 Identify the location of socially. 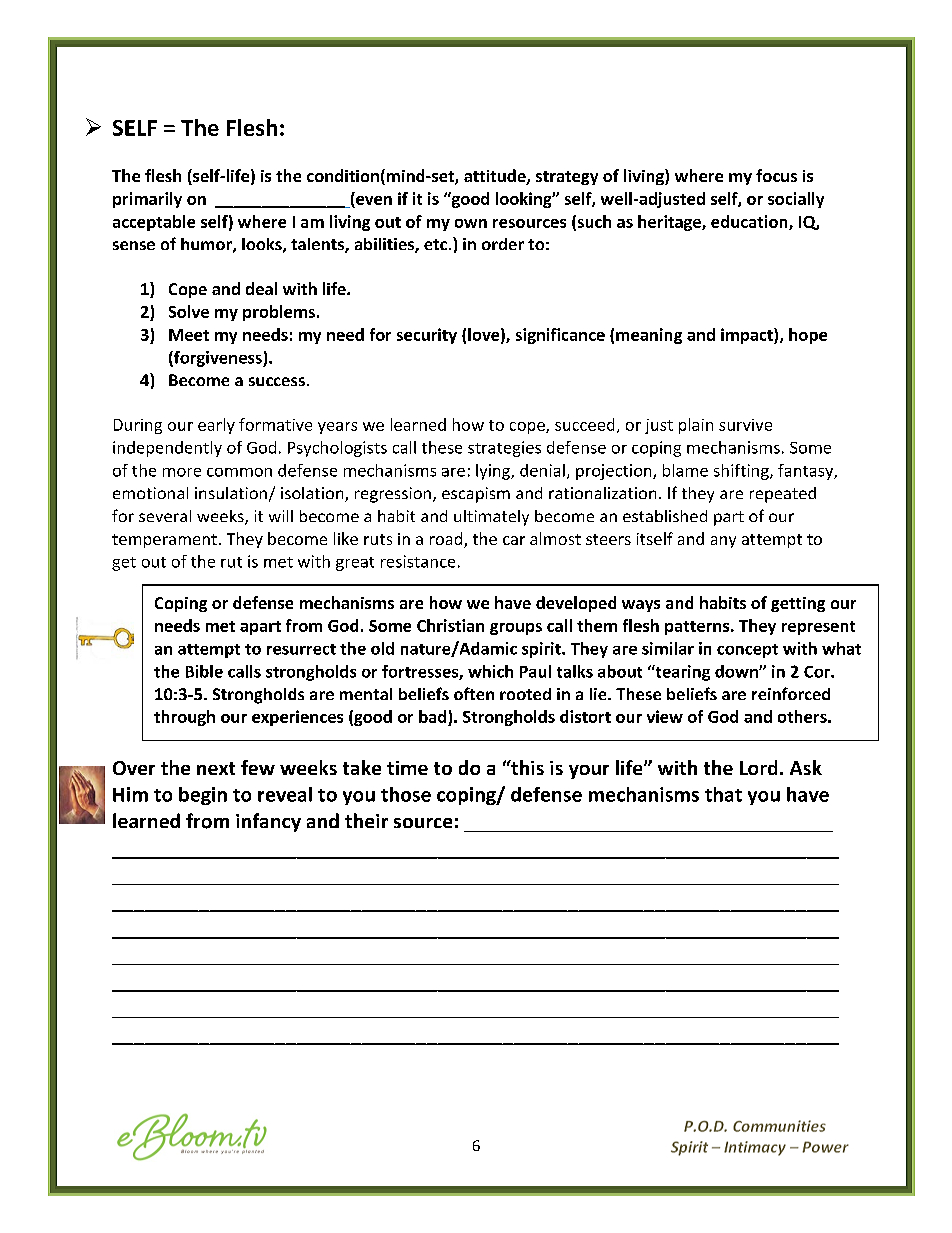
(796, 200).
